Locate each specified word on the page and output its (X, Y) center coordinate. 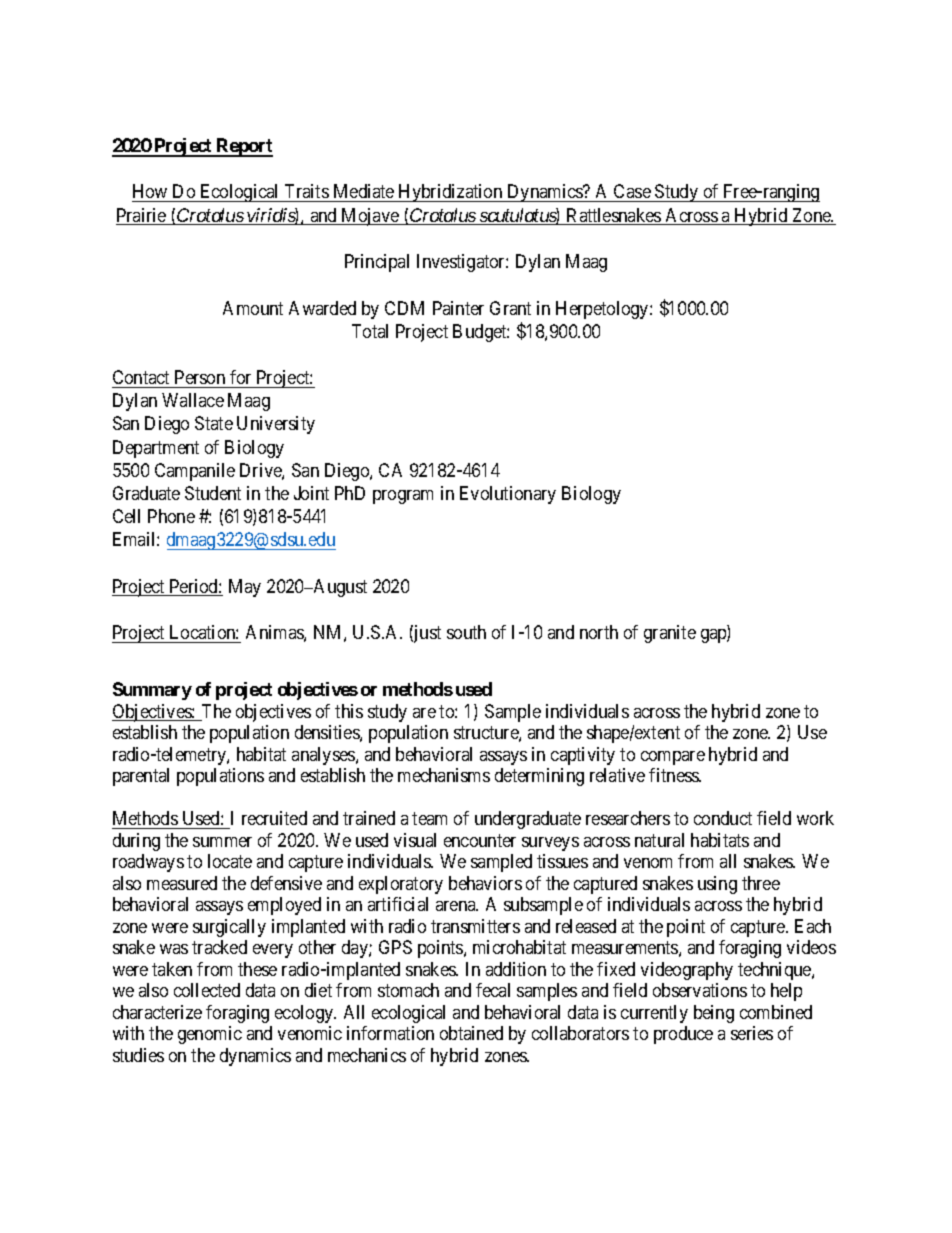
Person (200, 377)
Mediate (363, 193)
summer (222, 842)
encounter (480, 840)
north (599, 632)
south (466, 632)
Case (632, 193)
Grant (510, 308)
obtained (471, 1033)
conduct (723, 818)
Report (244, 147)
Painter (458, 308)
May (245, 588)
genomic (210, 1035)
